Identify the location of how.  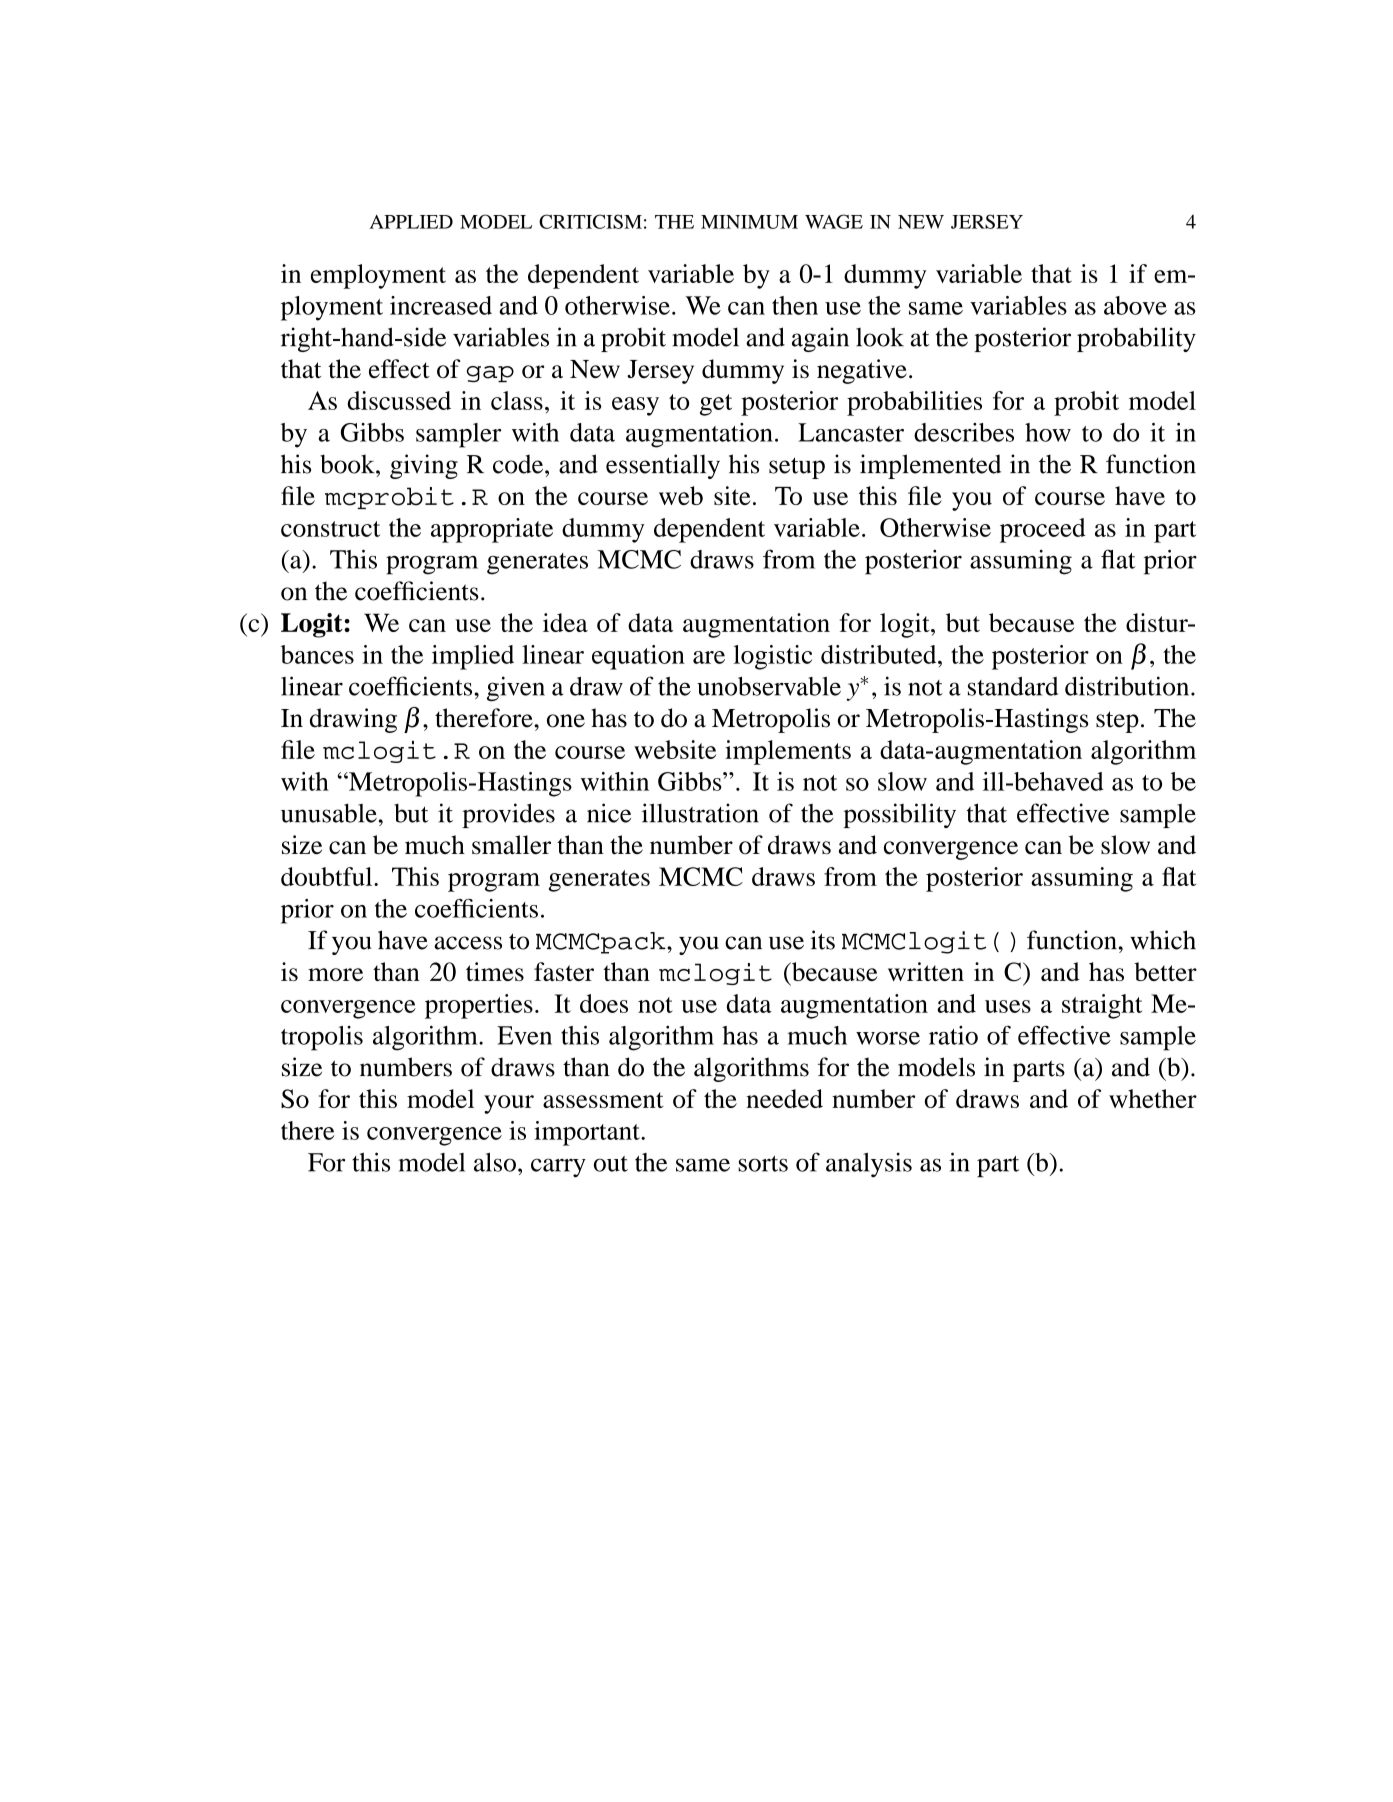
(1048, 432).
